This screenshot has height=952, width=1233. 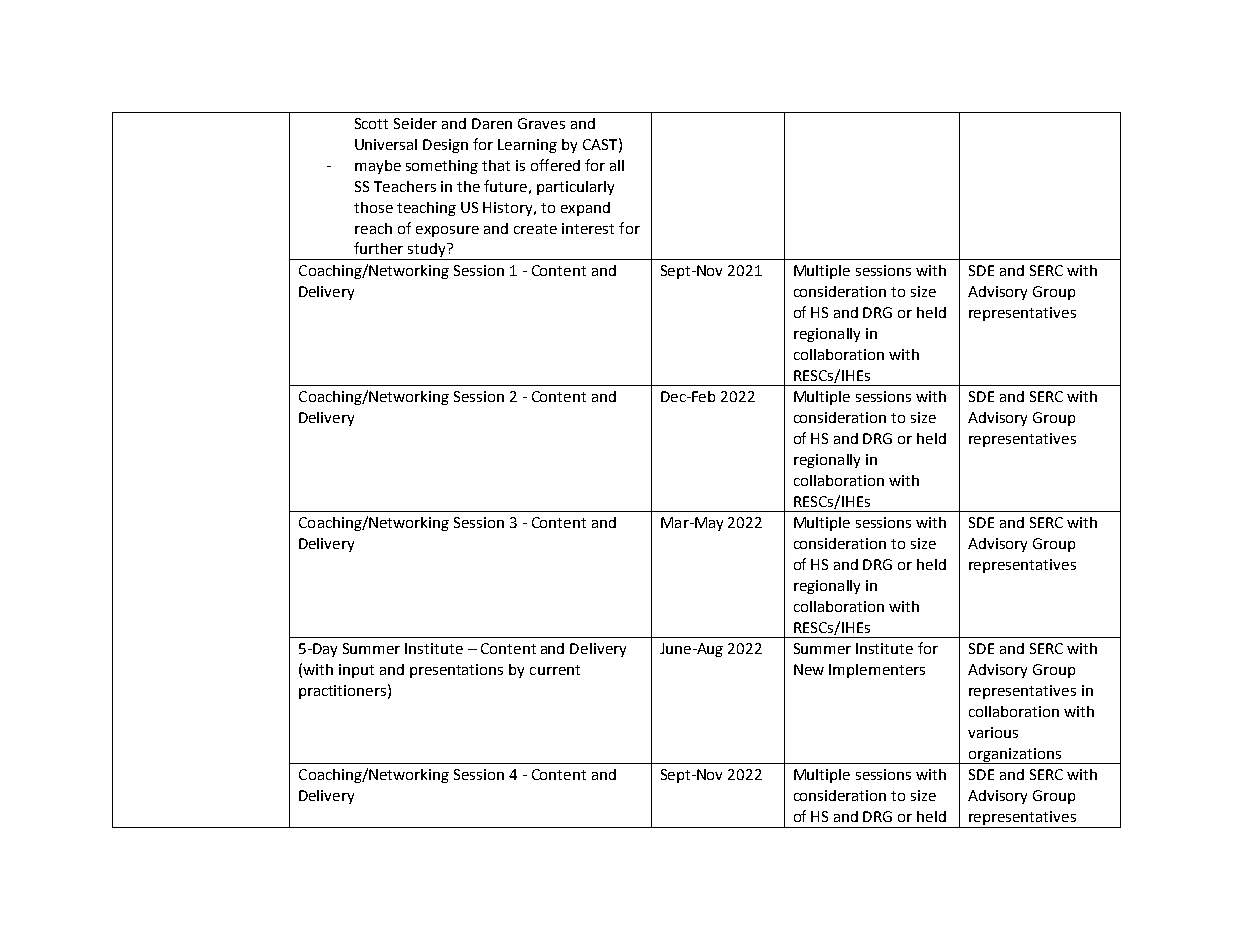 What do you see at coordinates (373, 228) in the screenshot?
I see `reach` at bounding box center [373, 228].
